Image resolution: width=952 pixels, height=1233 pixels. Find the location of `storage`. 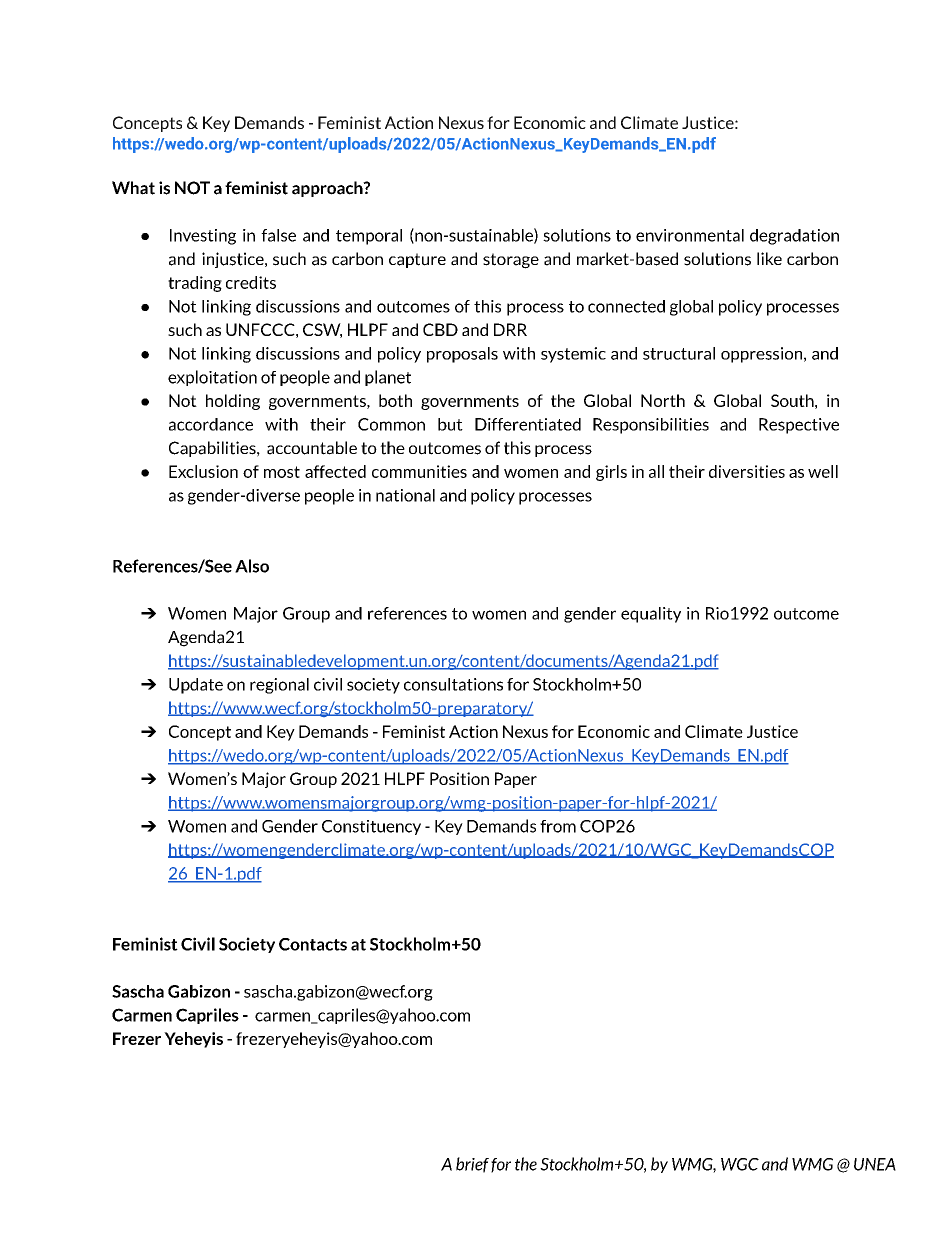

storage is located at coordinates (511, 261).
